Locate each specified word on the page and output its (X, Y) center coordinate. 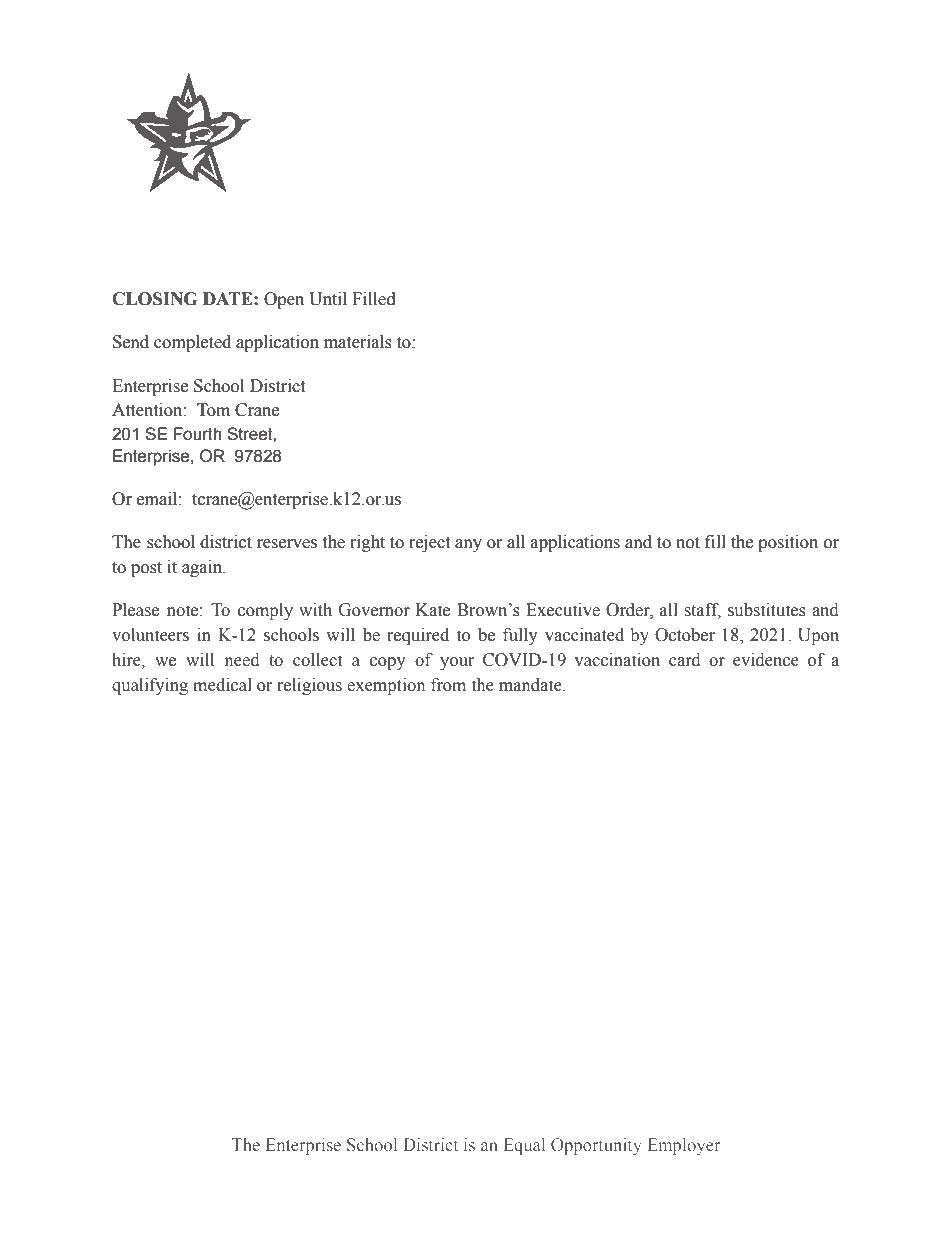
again (203, 568)
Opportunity (596, 1146)
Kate (433, 610)
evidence (766, 660)
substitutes (767, 610)
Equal (524, 1146)
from (448, 685)
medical (222, 685)
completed (192, 343)
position (788, 543)
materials (358, 342)
